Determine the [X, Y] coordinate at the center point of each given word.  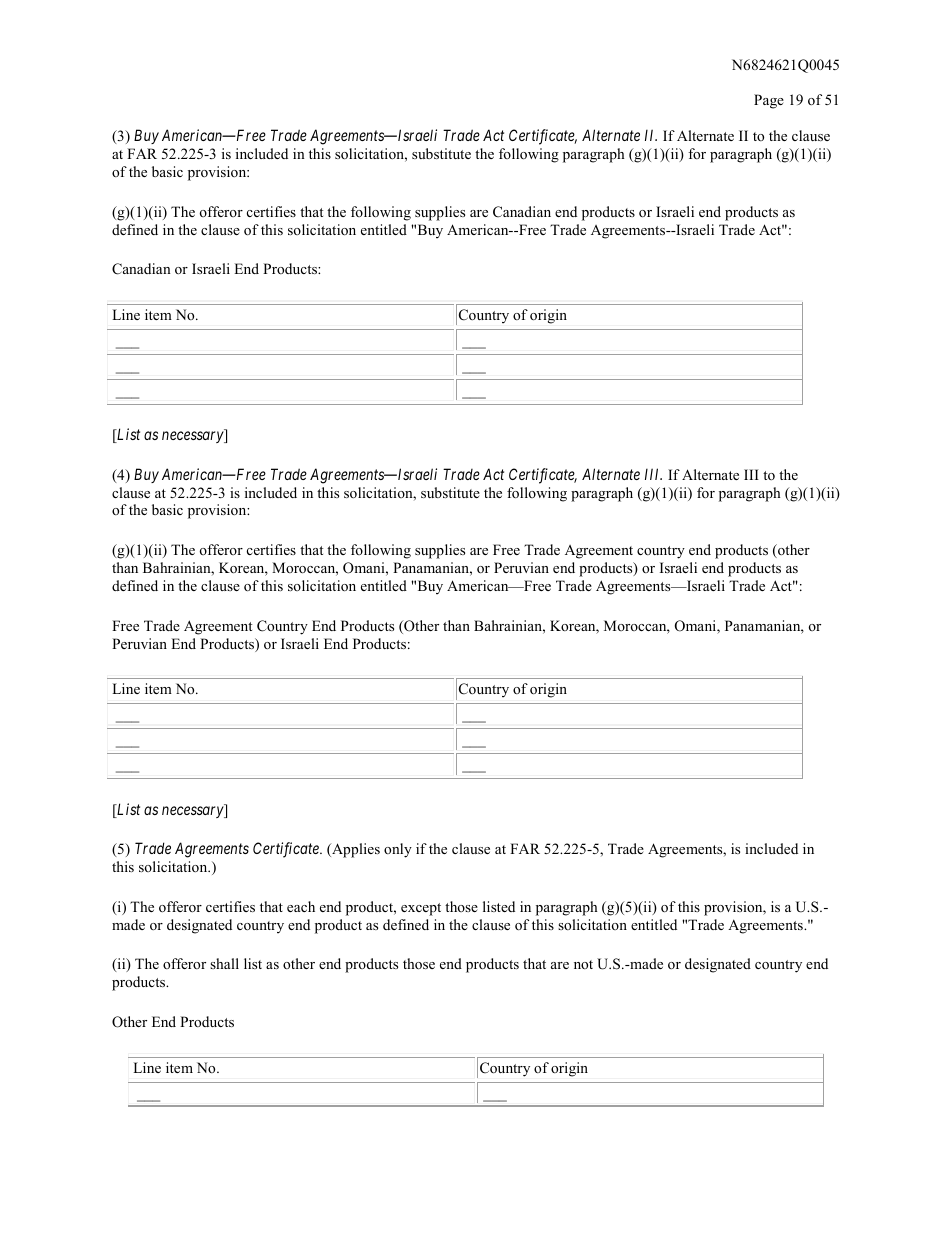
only [398, 850]
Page [769, 101]
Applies [355, 850]
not [583, 964]
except [421, 909]
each [301, 906]
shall [224, 963]
